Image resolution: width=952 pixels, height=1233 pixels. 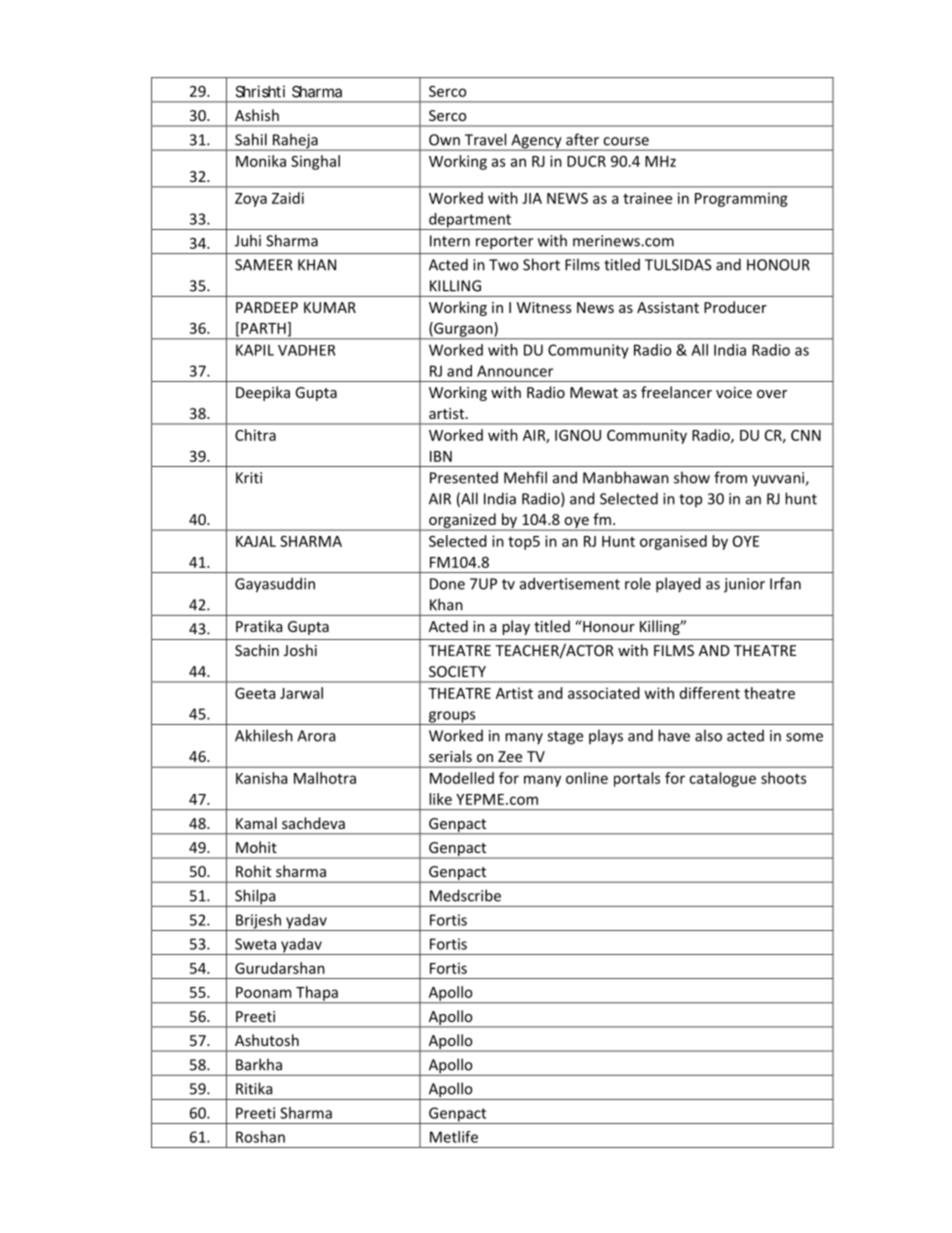 What do you see at coordinates (587, 778) in the screenshot?
I see `online` at bounding box center [587, 778].
